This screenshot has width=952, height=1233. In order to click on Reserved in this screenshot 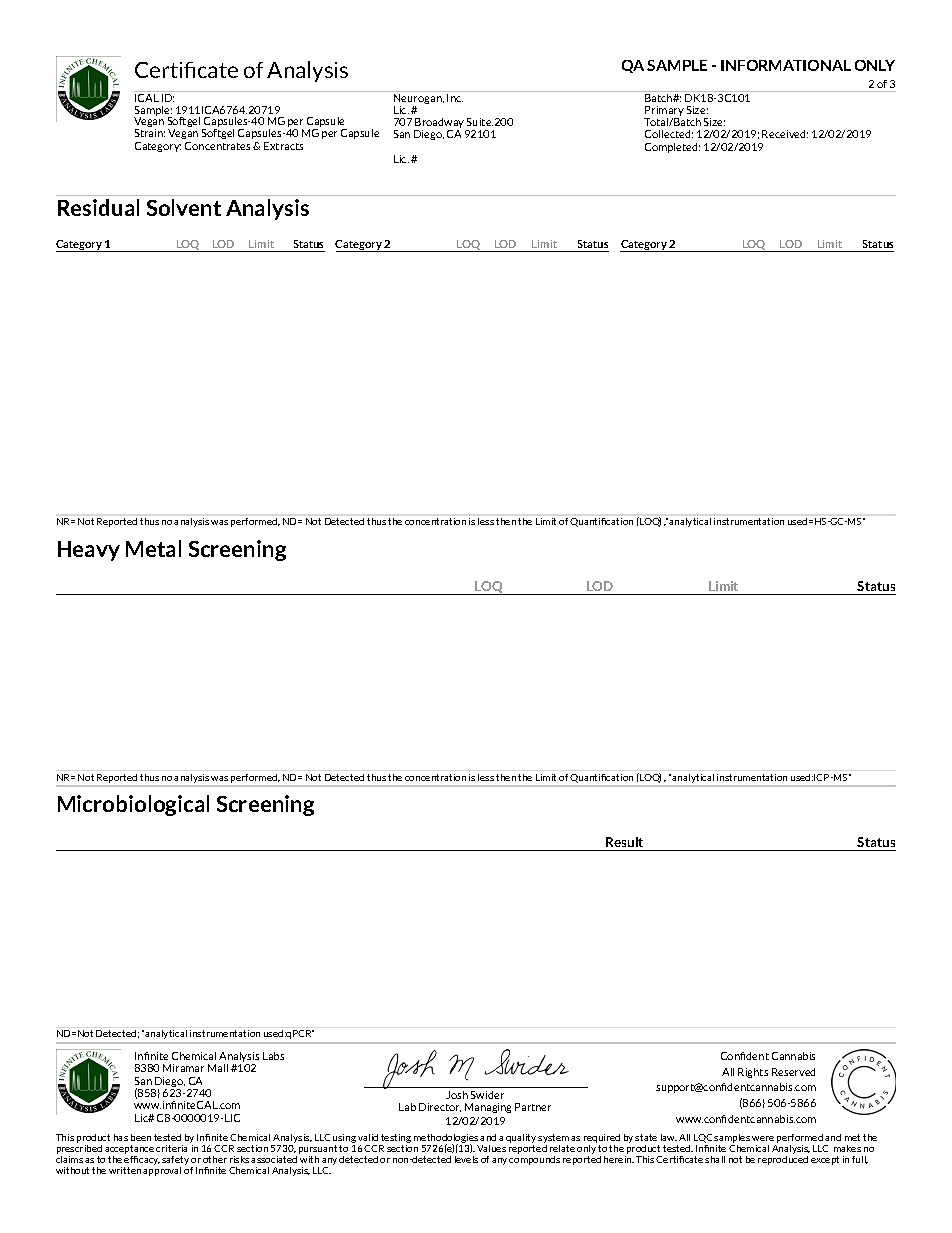, I will do `click(793, 1072)`.
